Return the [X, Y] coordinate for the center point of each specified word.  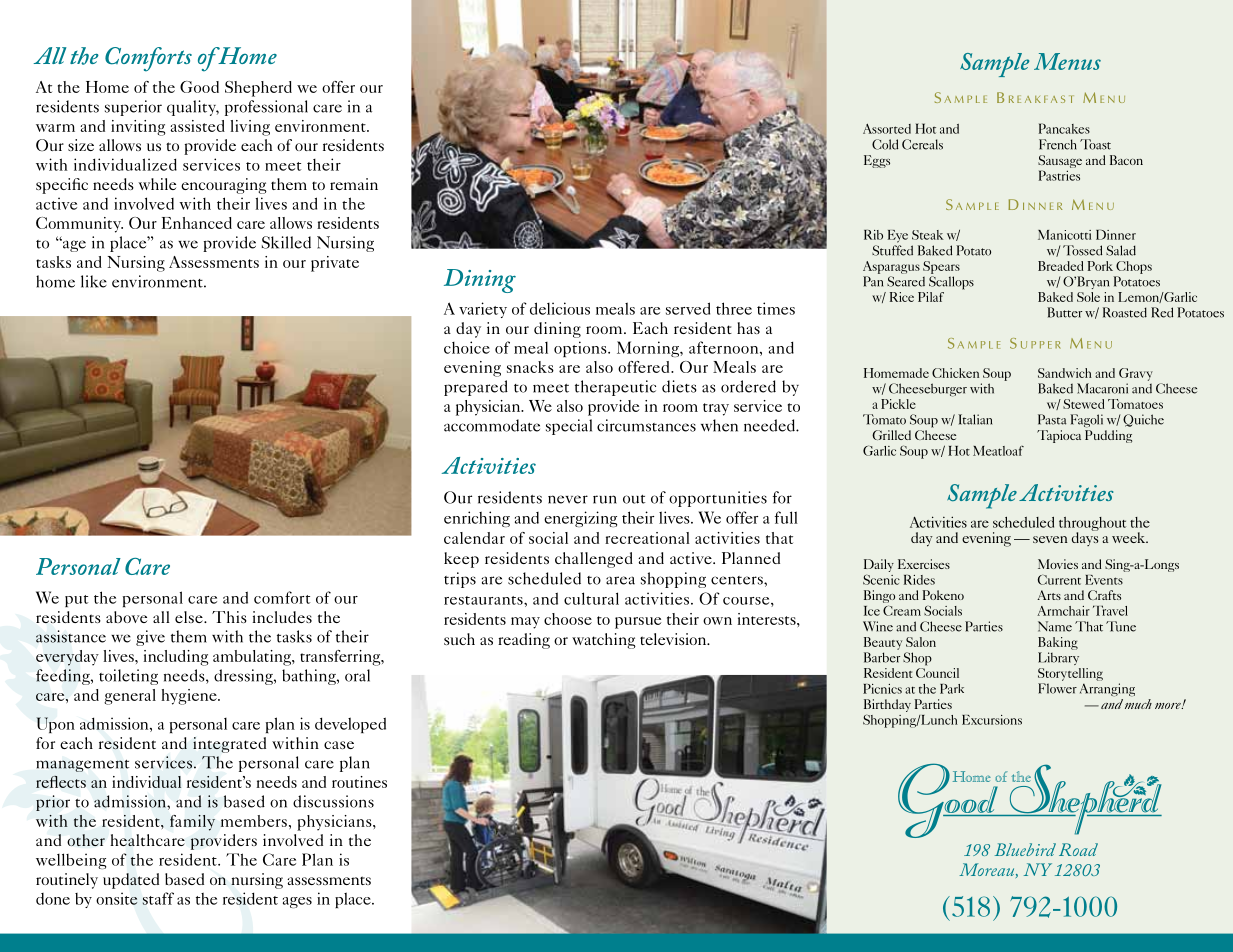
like [94, 281]
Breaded [1061, 266]
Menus [1067, 61]
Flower [1057, 688]
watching [604, 641]
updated [131, 881]
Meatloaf [998, 451]
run [605, 499]
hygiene [190, 697]
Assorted [887, 129]
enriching [477, 519]
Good [199, 87]
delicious [560, 308]
